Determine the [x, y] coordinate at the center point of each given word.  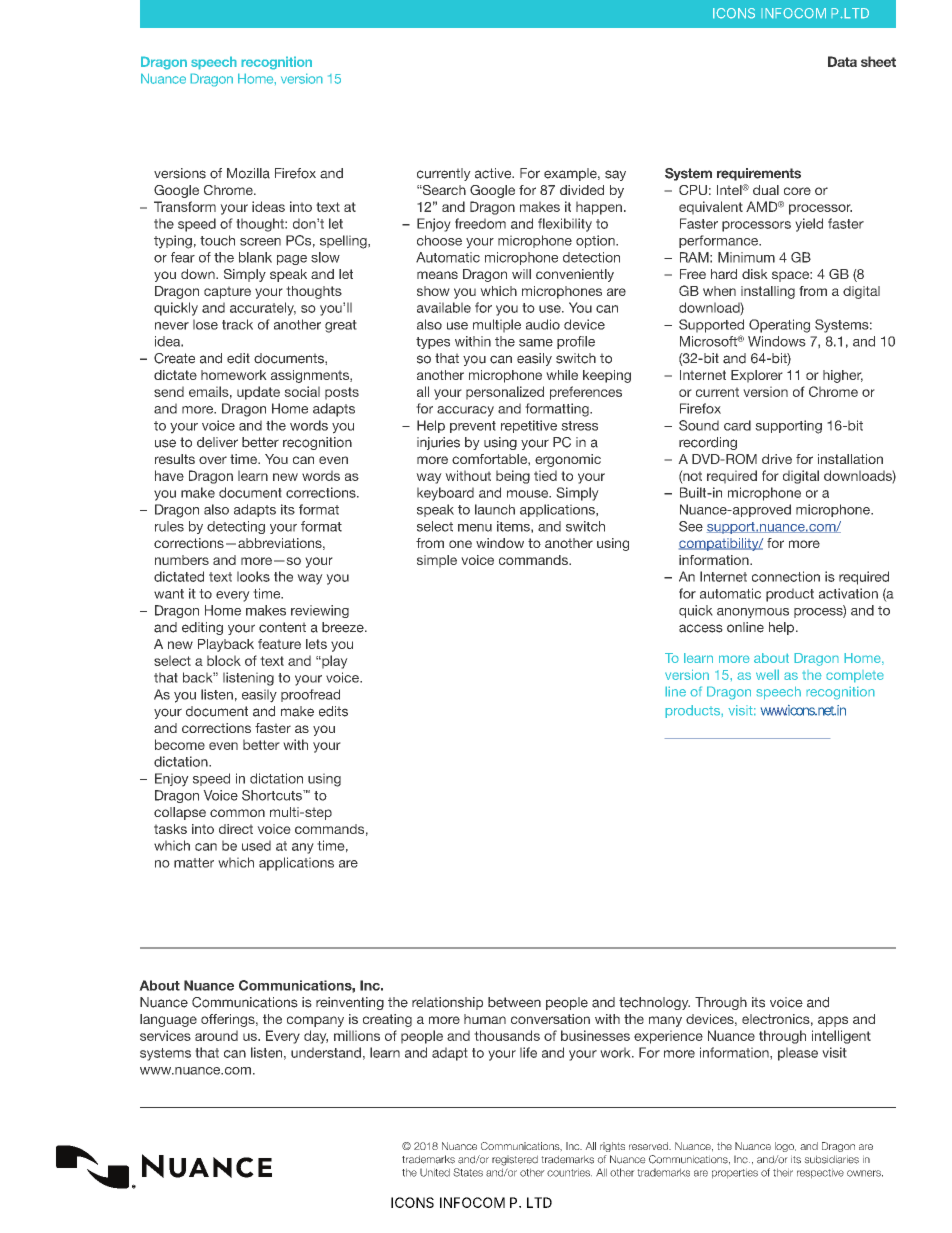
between [514, 1002]
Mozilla [248, 173]
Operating [779, 326]
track [237, 324]
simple [437, 561]
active [494, 173]
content [282, 627]
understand [326, 1052]
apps [833, 1021]
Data [842, 61]
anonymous [753, 613]
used [256, 845]
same [536, 343]
